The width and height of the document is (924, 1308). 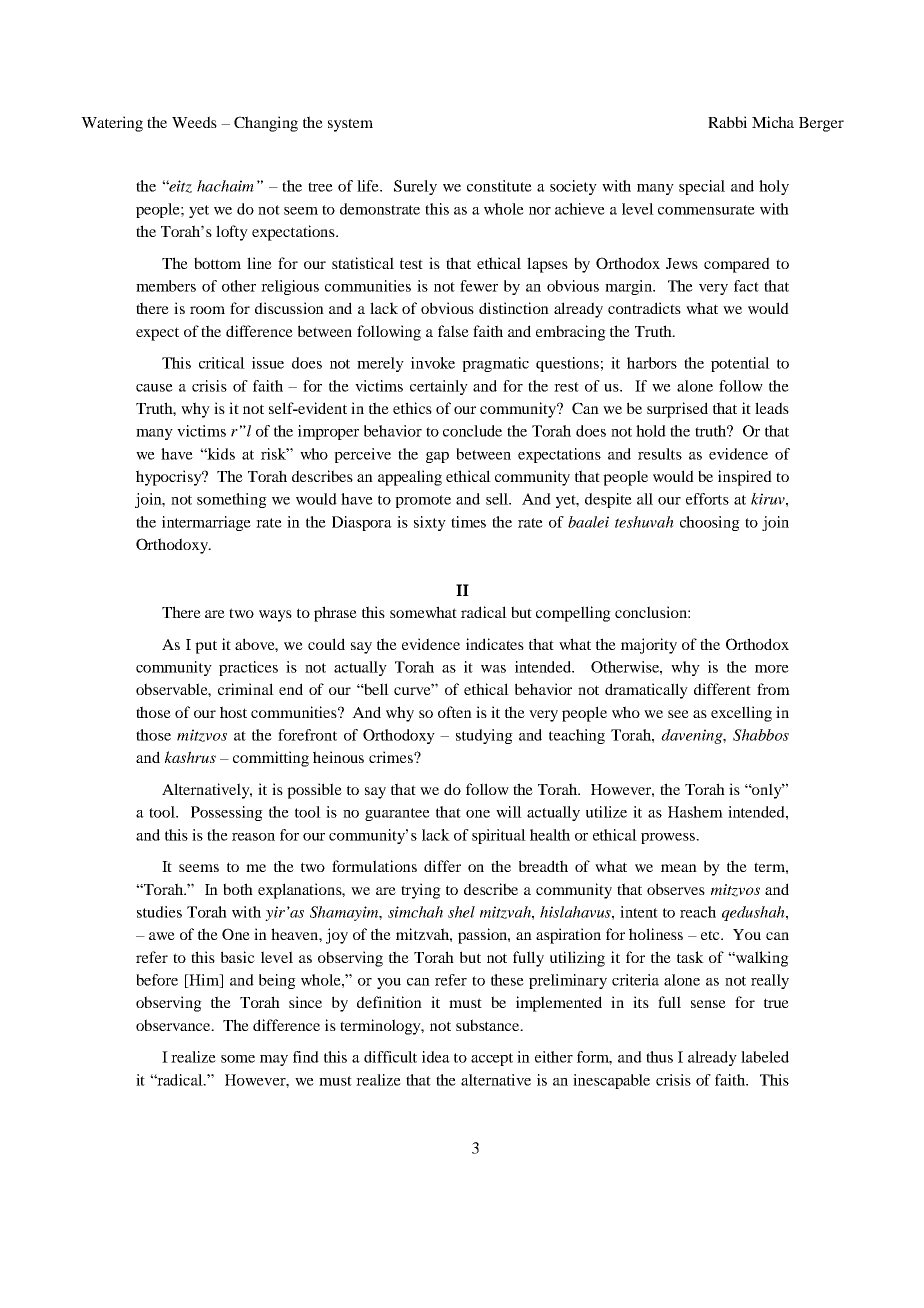 I want to click on put, so click(x=206, y=647).
